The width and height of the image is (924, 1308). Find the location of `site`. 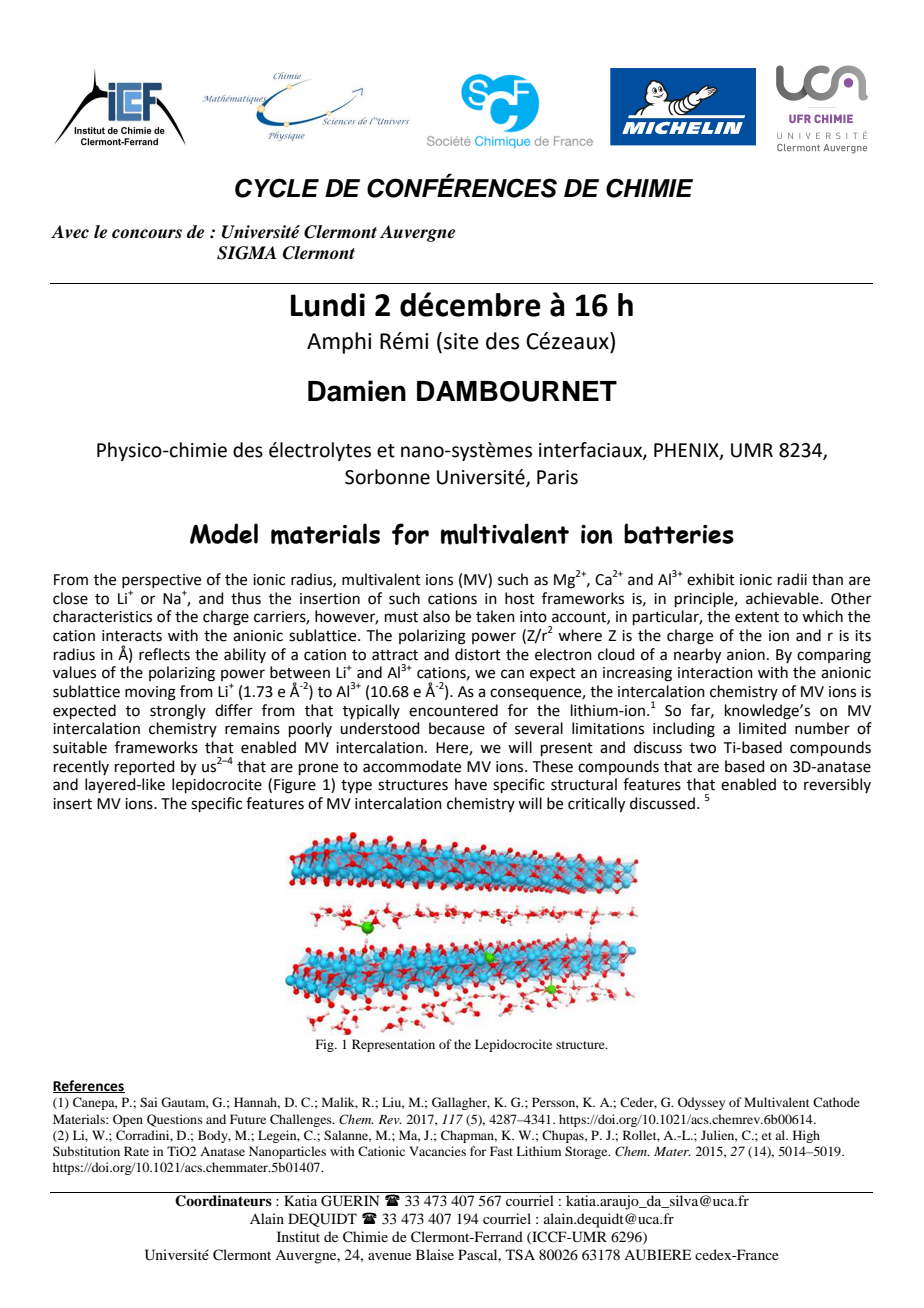

site is located at coordinates (461, 341).
